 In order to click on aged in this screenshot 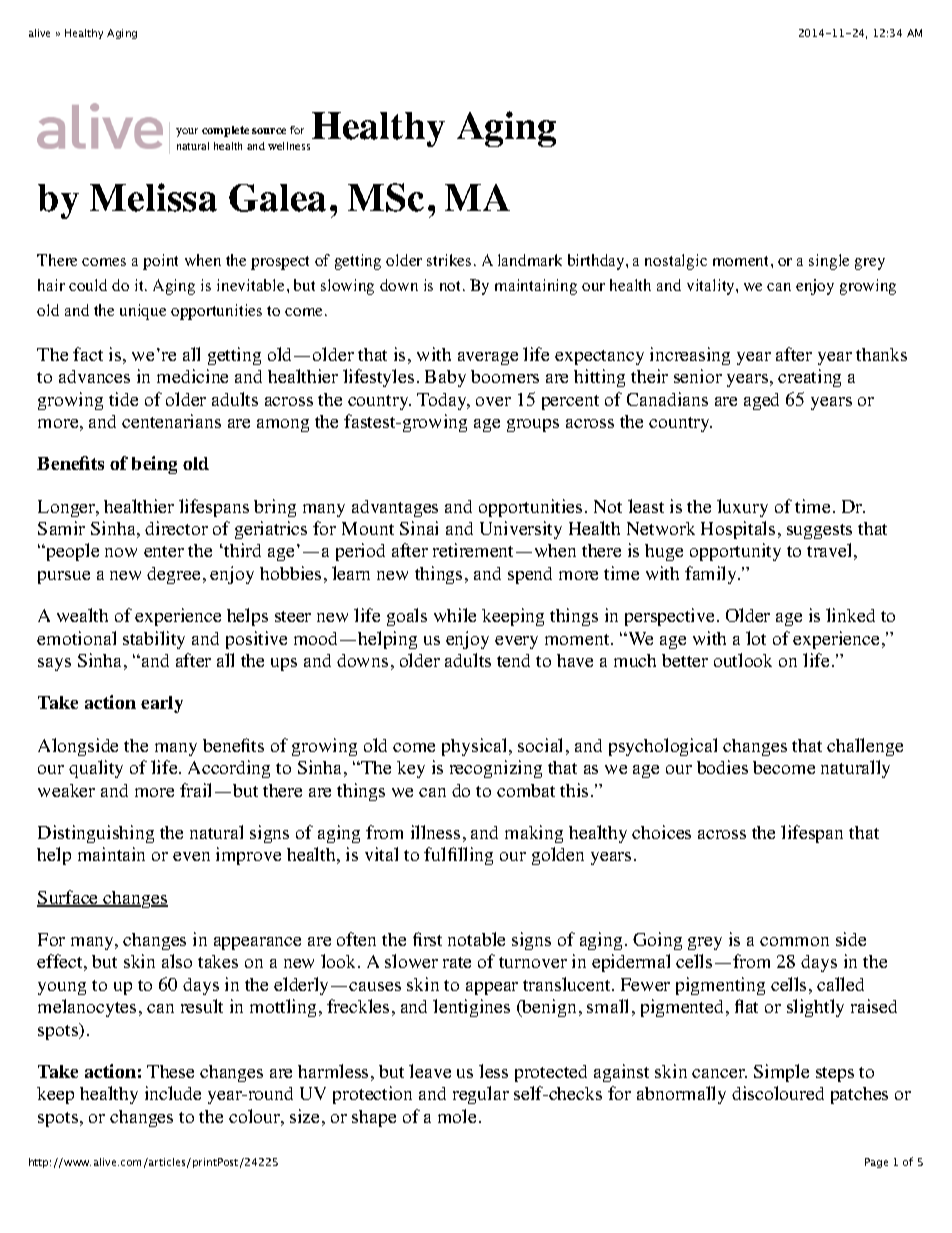, I will do `click(761, 401)`.
